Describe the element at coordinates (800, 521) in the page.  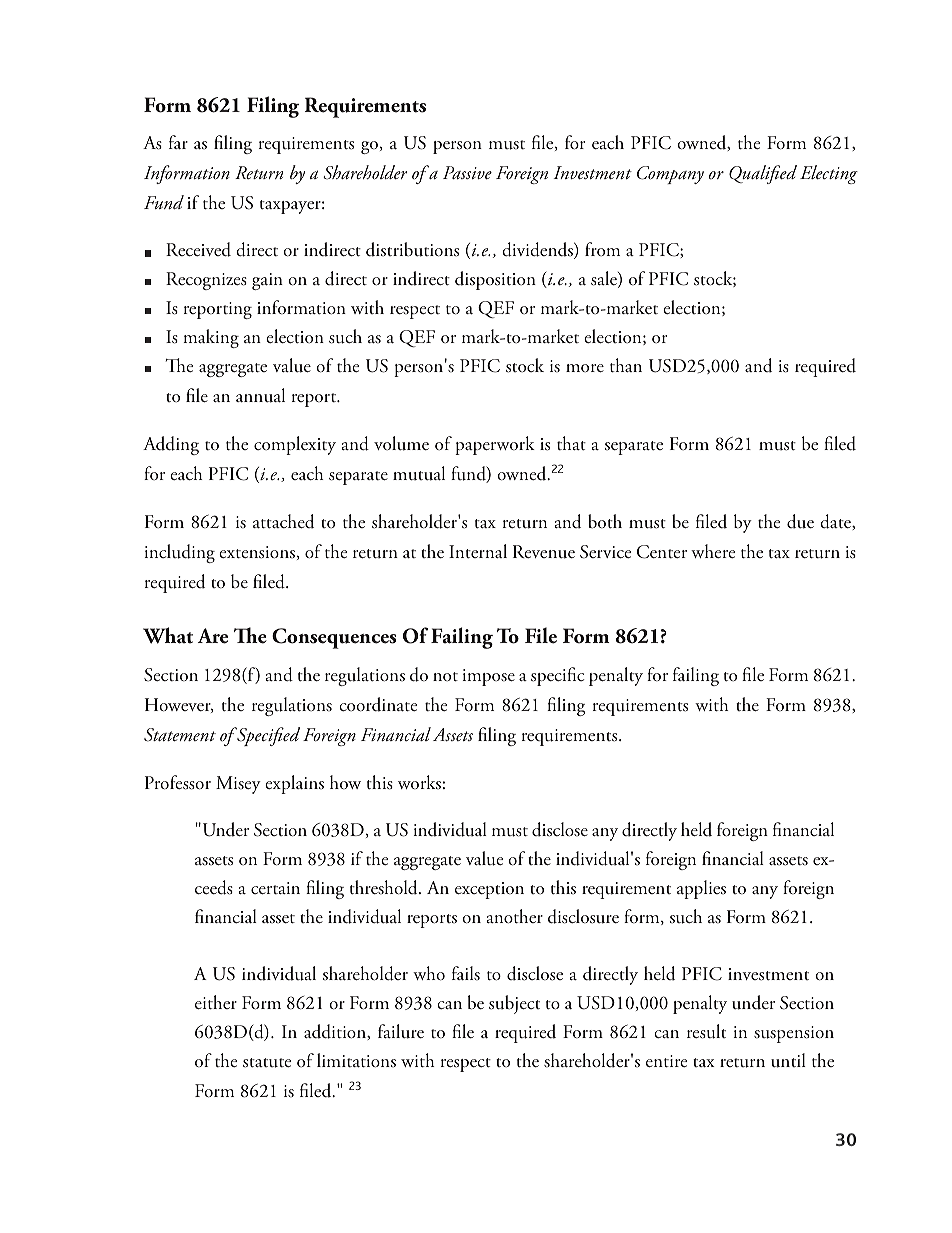
I see `due` at that location.
